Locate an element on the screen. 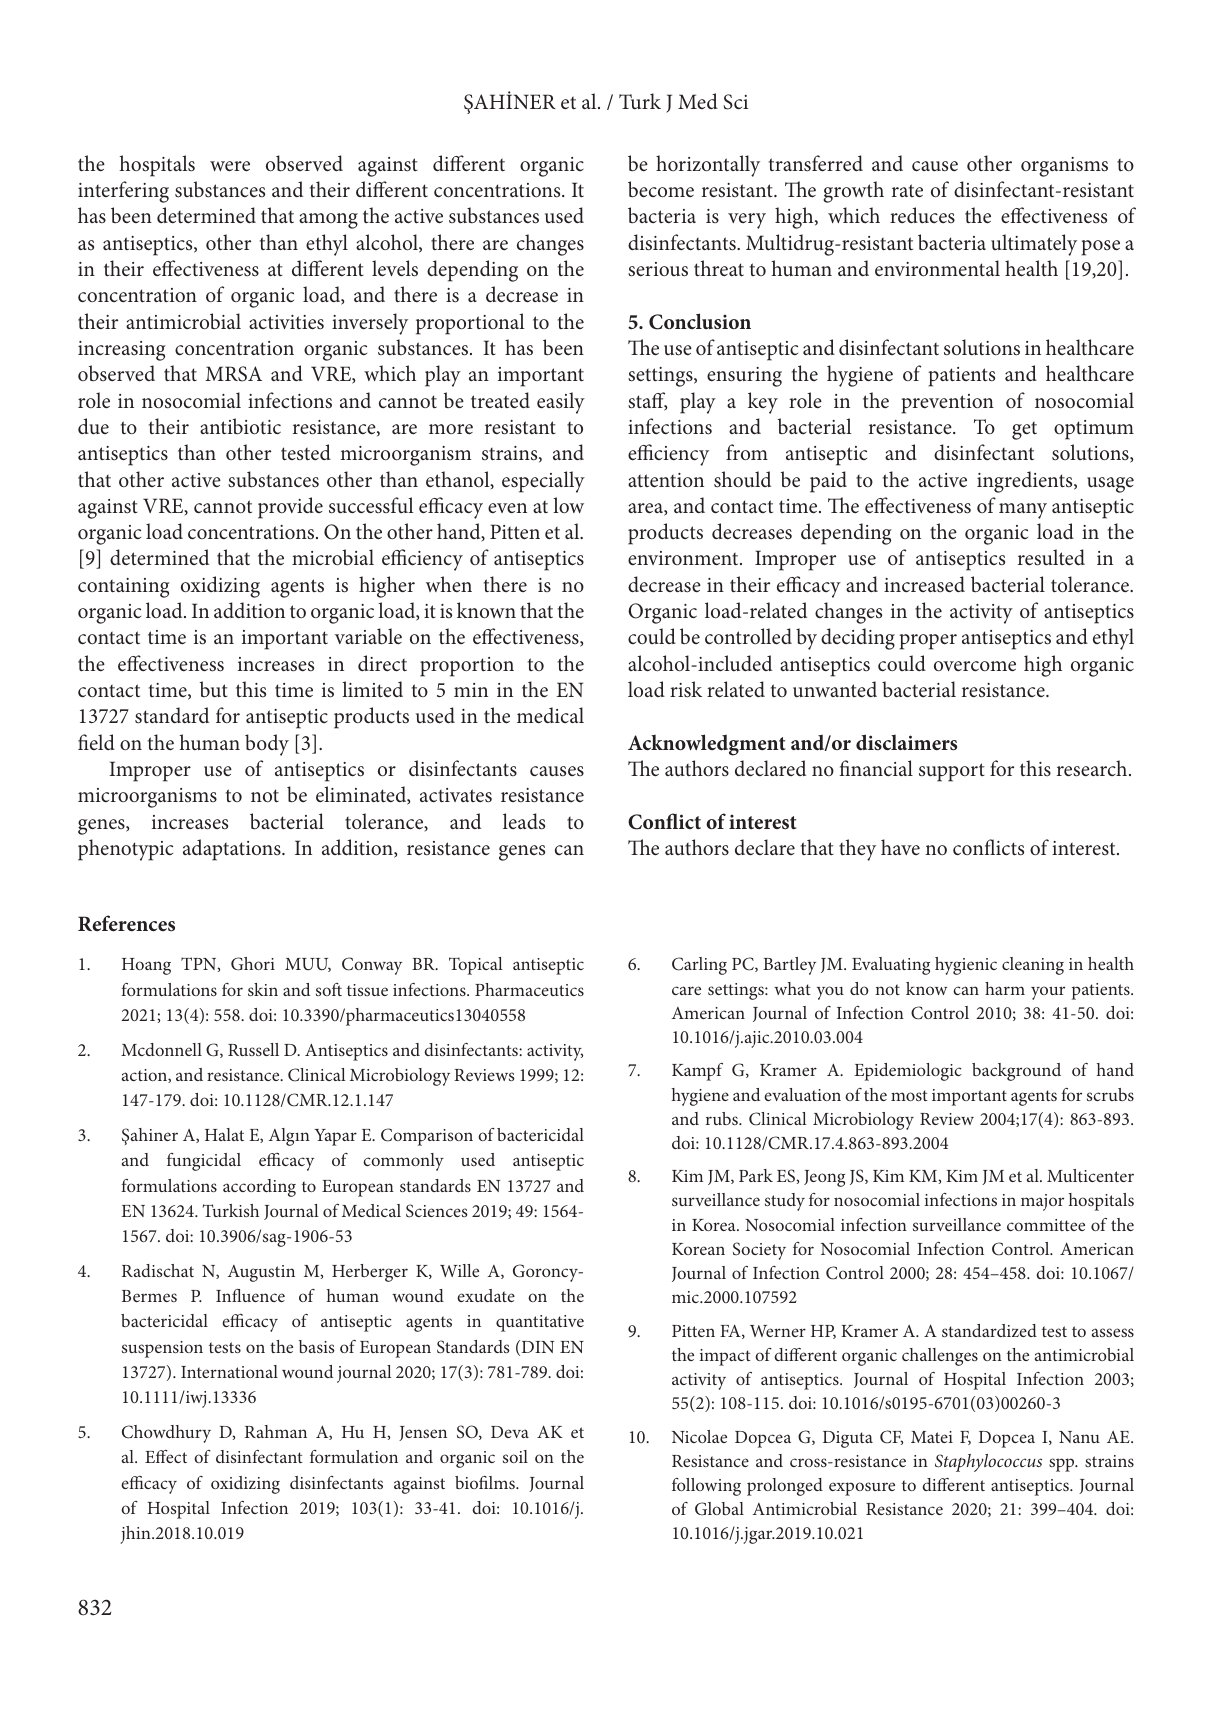  have is located at coordinates (900, 847).
